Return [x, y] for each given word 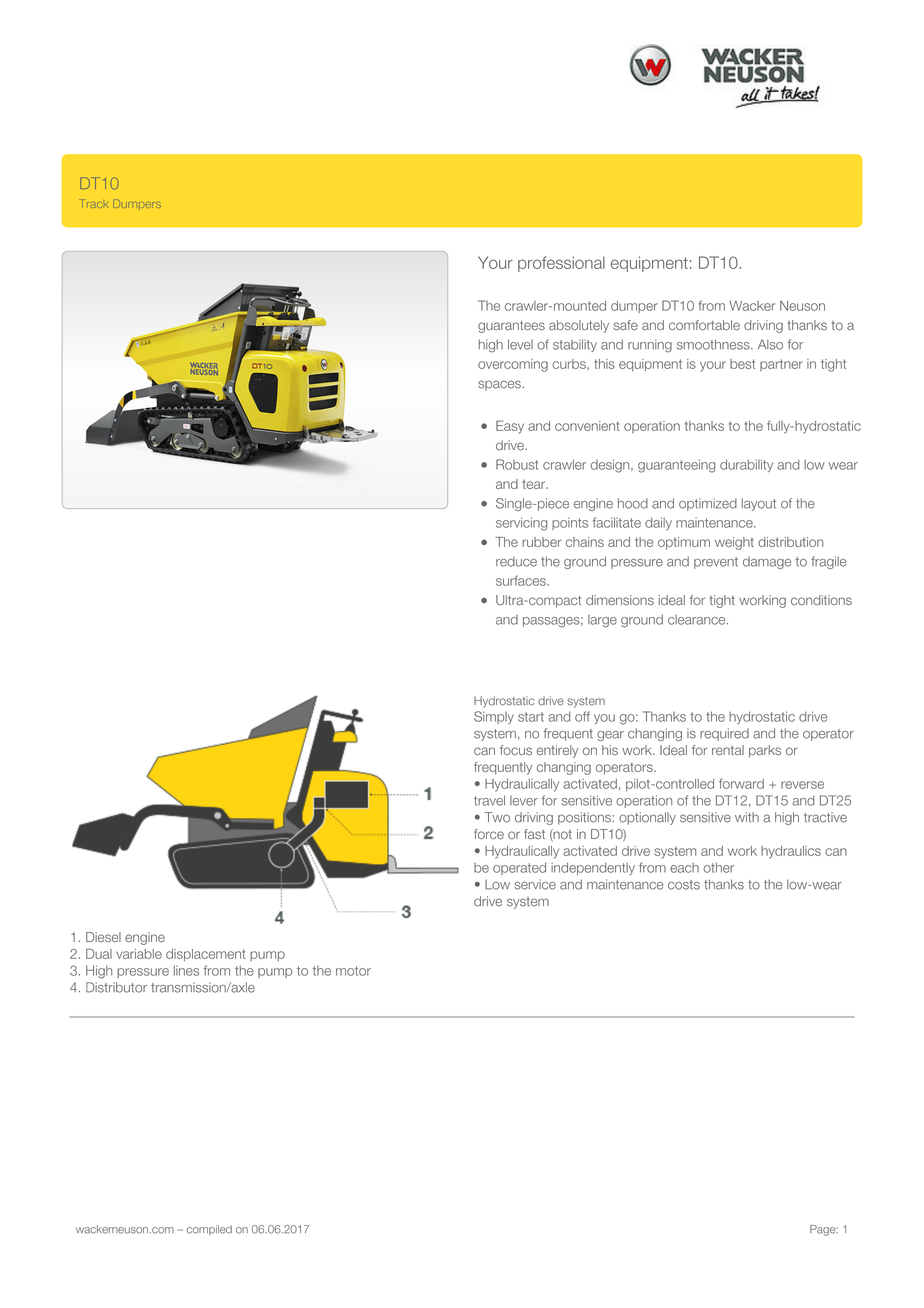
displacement [206, 955]
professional [561, 264]
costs [684, 885]
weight [734, 543]
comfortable [704, 325]
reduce [516, 562]
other [718, 867]
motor [353, 971]
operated [519, 868]
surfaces [522, 580]
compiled [209, 1230]
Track [95, 203]
